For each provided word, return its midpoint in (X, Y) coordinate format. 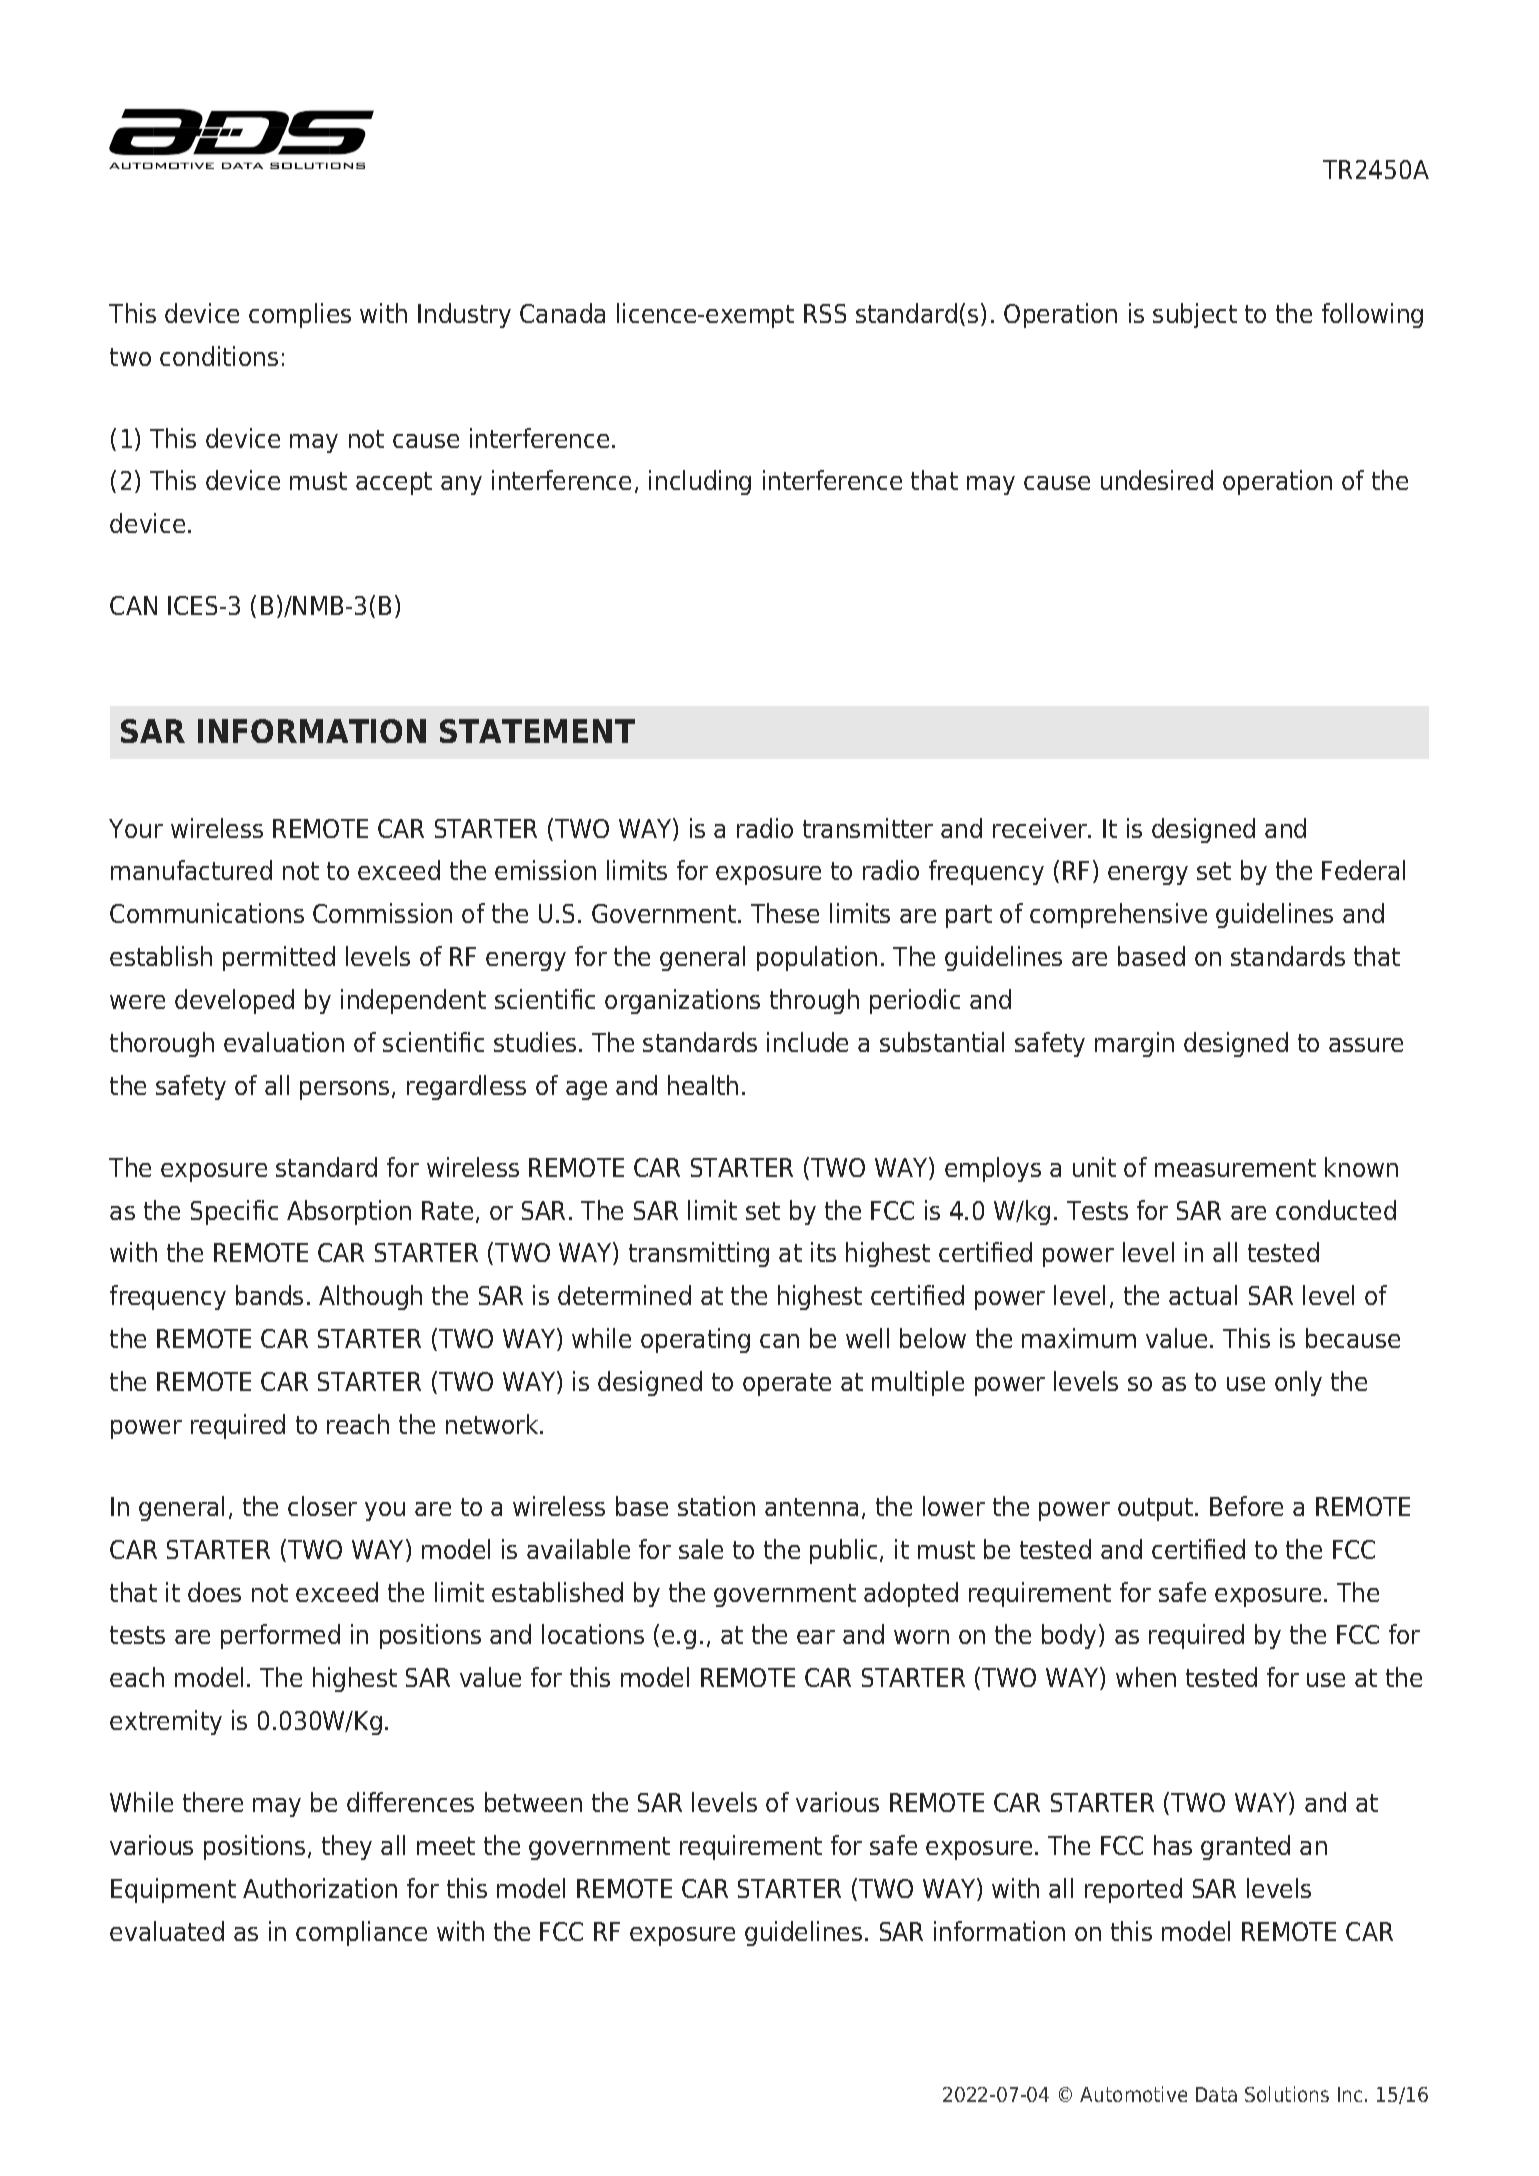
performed (280, 1636)
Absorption (349, 1212)
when (1146, 1677)
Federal (1363, 870)
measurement (1235, 1168)
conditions (219, 356)
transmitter (868, 828)
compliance (361, 1933)
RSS (825, 313)
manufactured (191, 870)
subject (1195, 315)
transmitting (699, 1254)
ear (816, 1637)
